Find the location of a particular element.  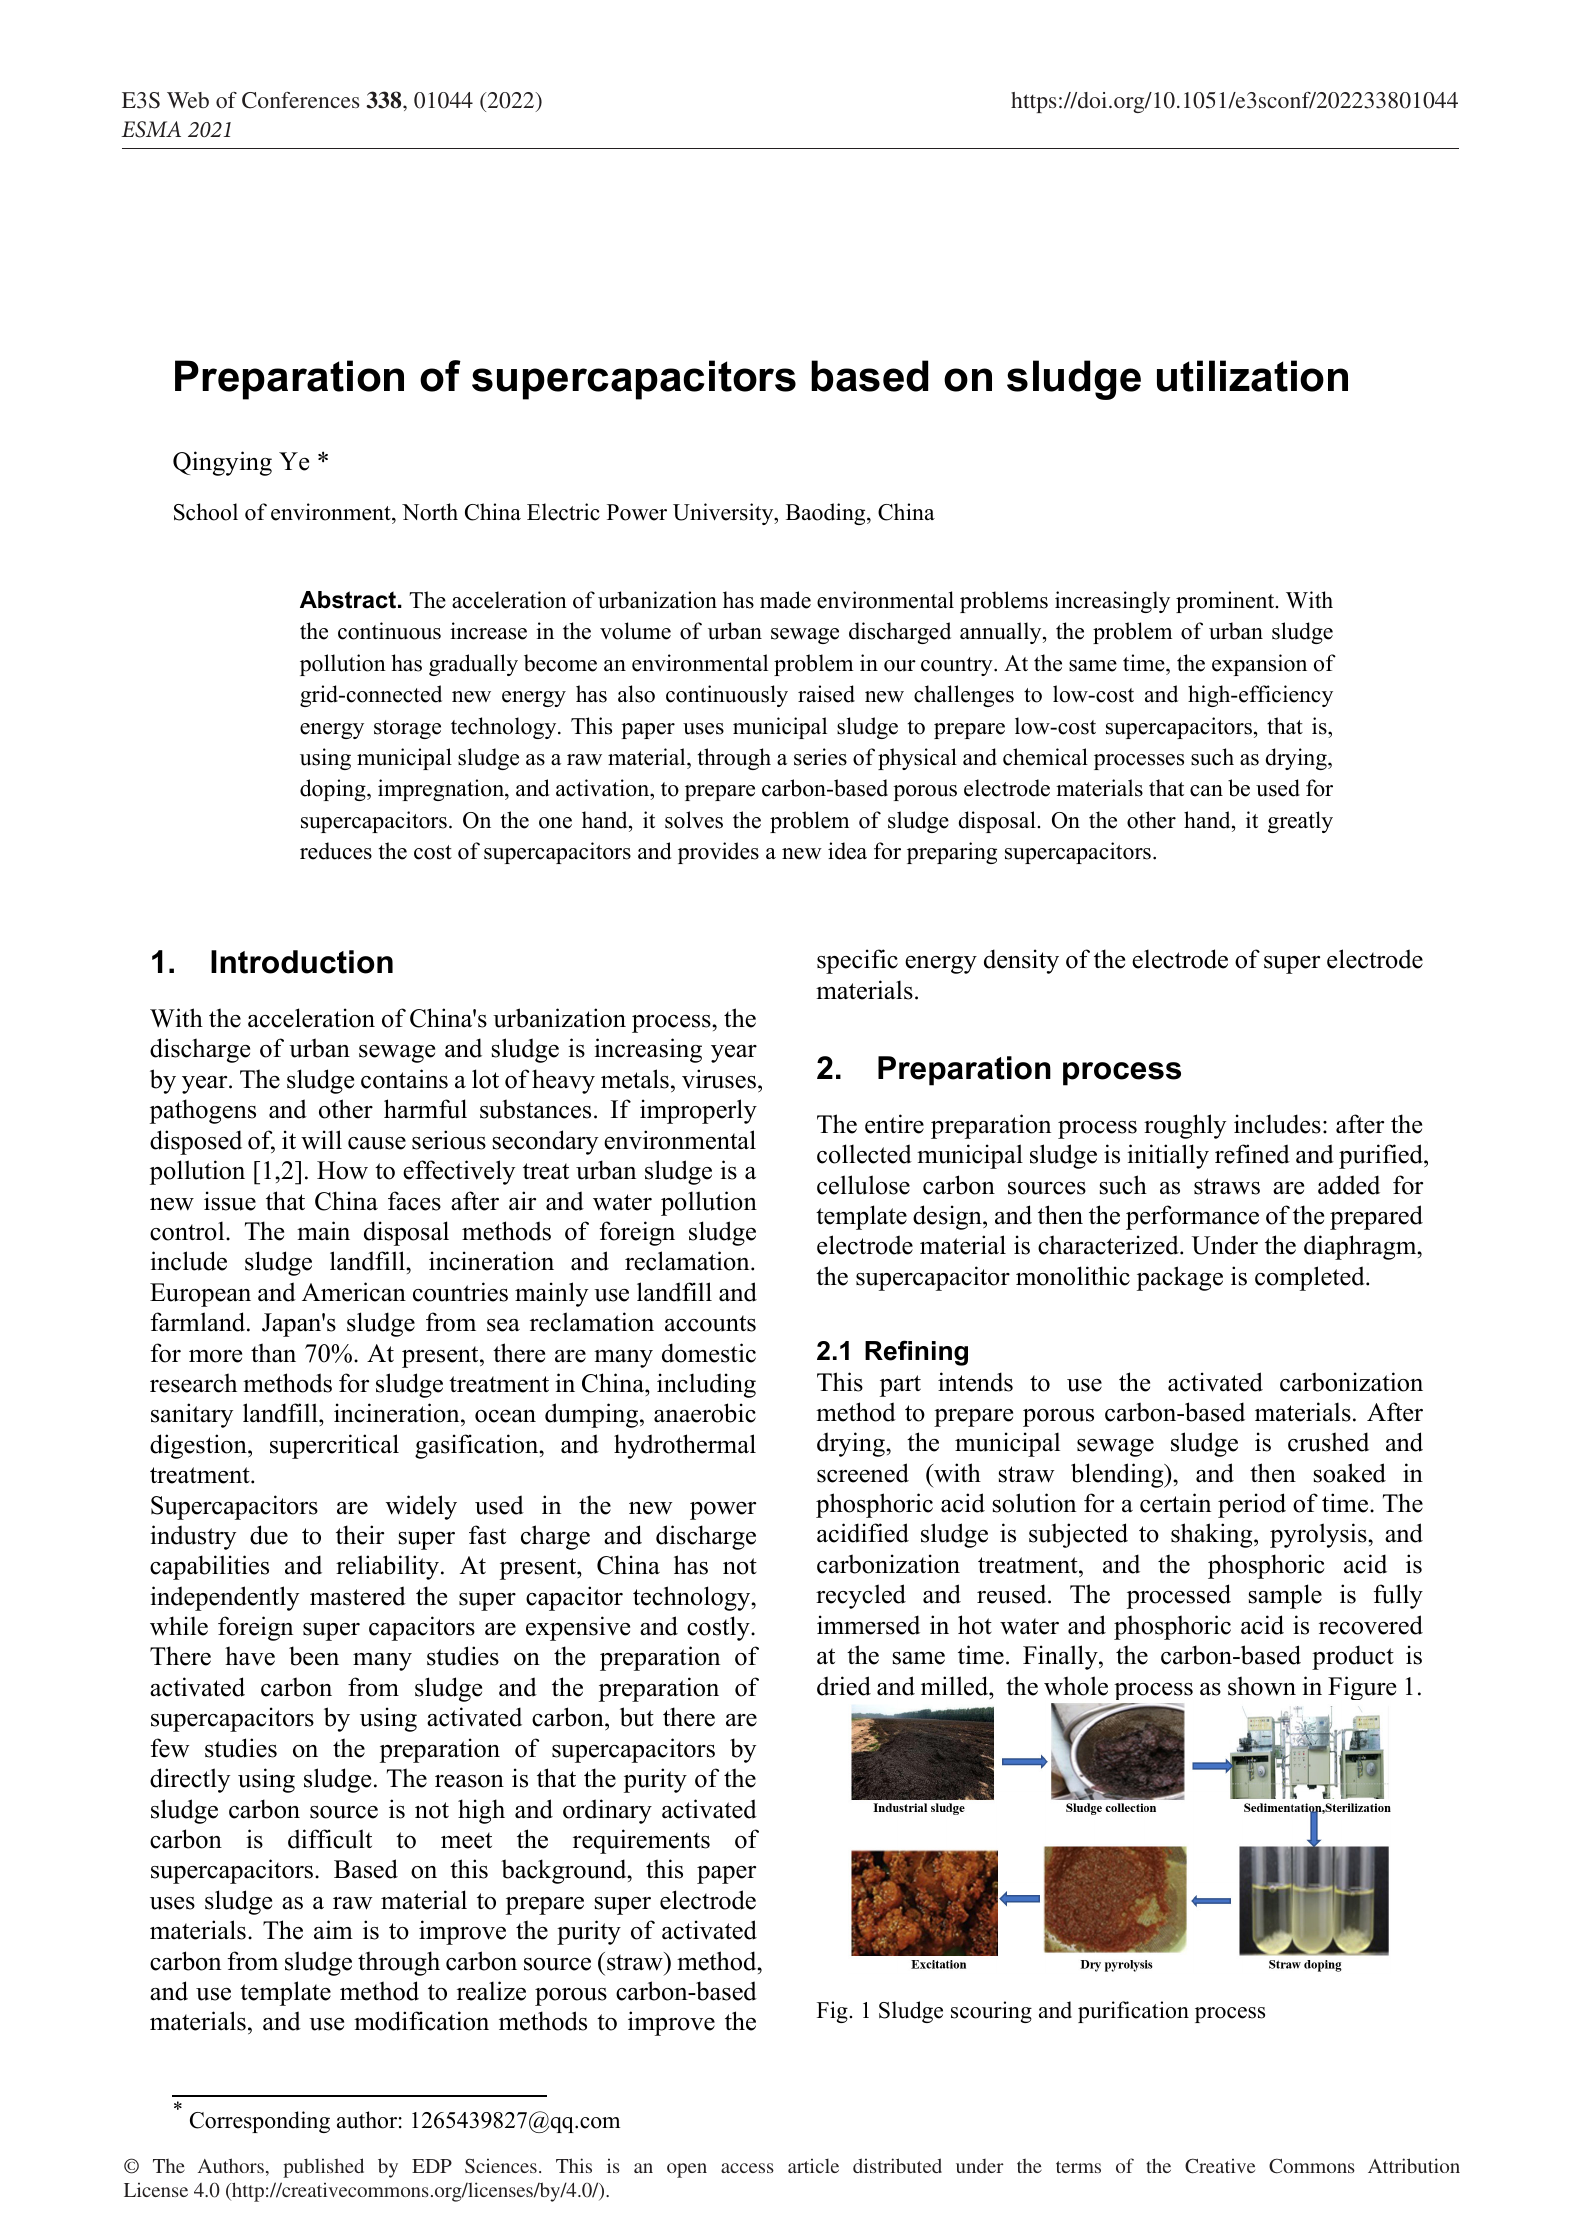

series is located at coordinates (820, 757).
